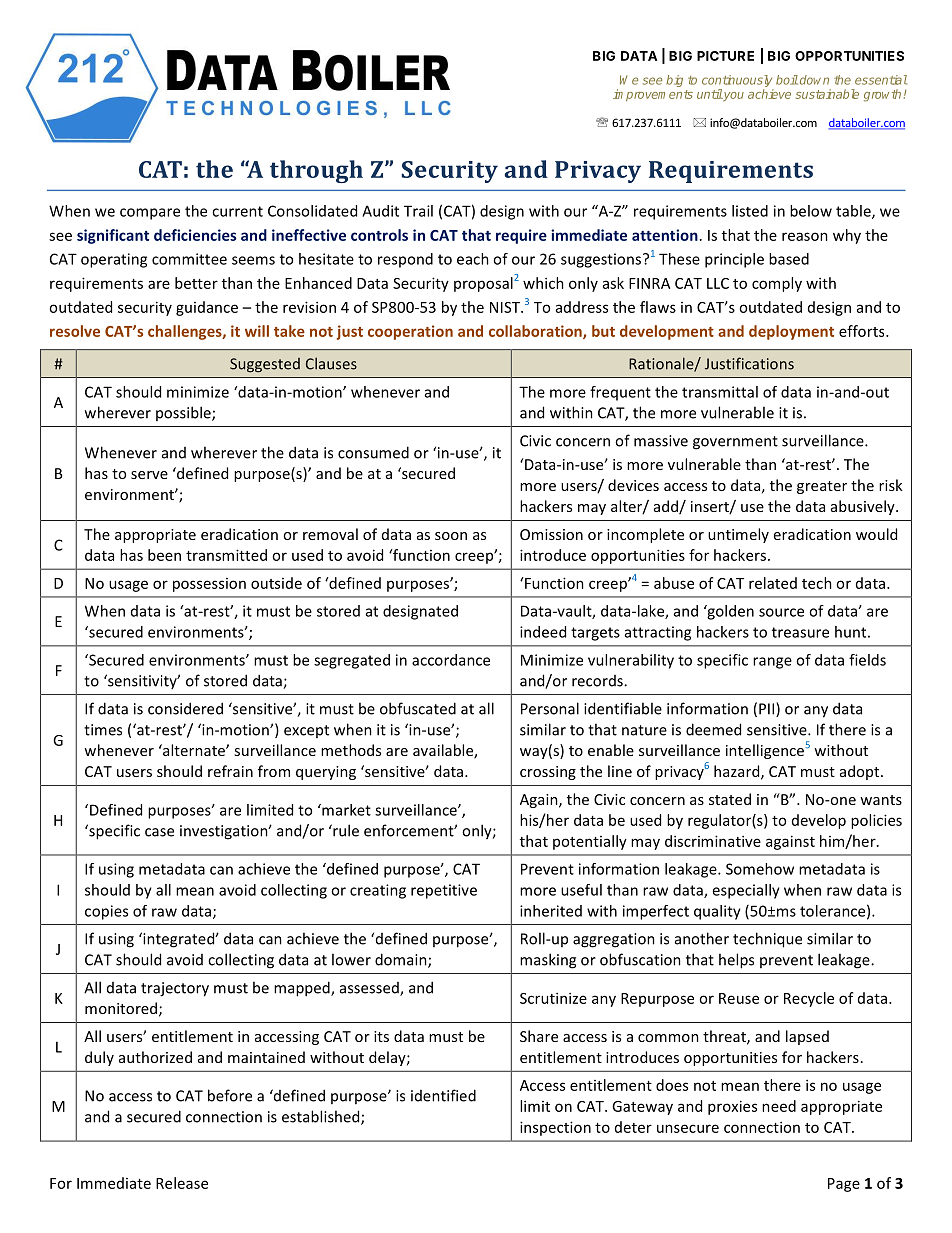 This screenshot has height=1233, width=952. I want to click on compare, so click(150, 214).
